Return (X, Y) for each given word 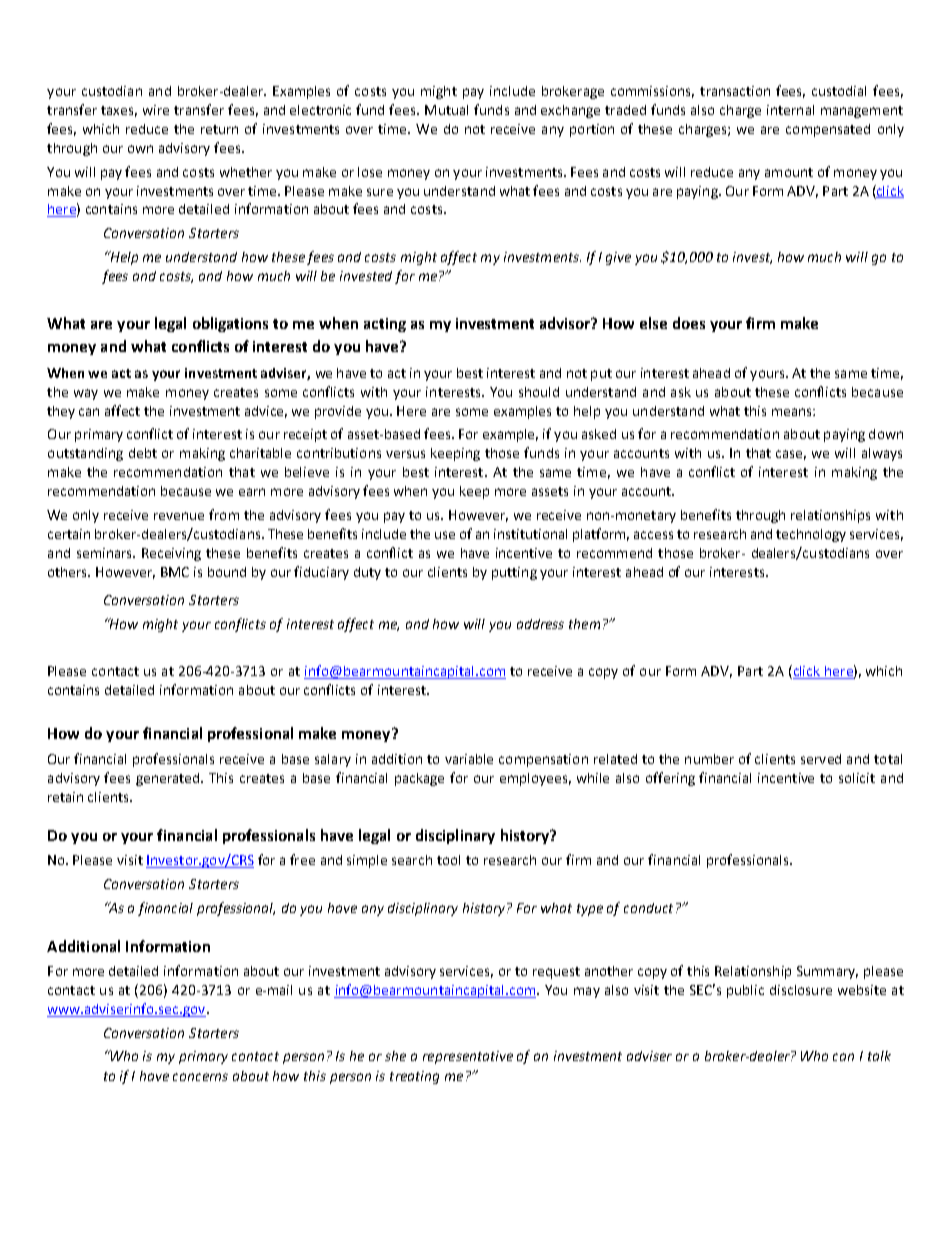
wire (156, 110)
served (821, 759)
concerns (200, 1077)
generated (169, 779)
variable (469, 759)
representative (468, 1057)
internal (790, 110)
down (886, 434)
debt (143, 453)
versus (405, 454)
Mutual (446, 110)
